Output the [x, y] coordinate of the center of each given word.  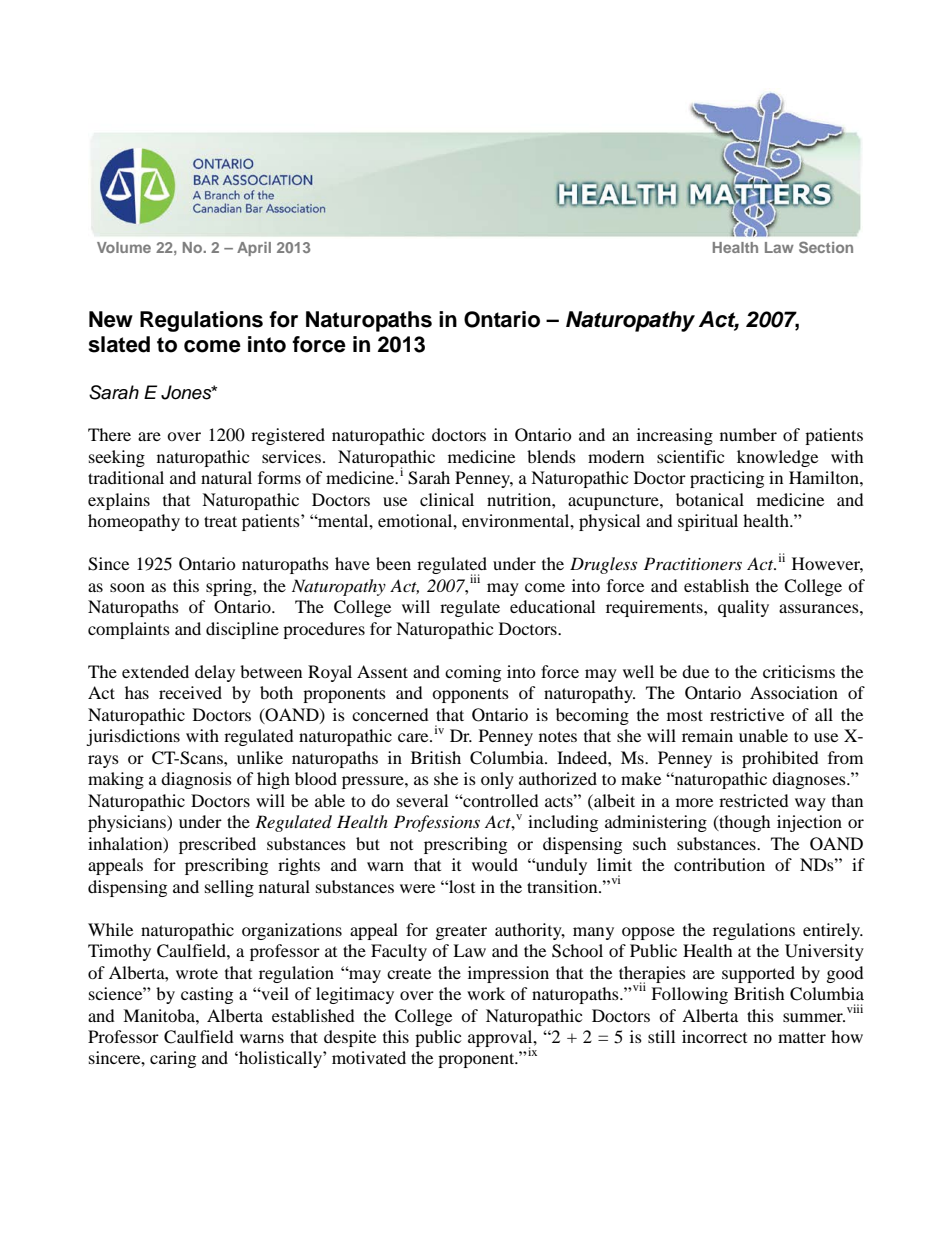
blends [551, 456]
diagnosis [196, 780]
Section [826, 247]
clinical [447, 499]
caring [173, 1059]
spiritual [708, 522]
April [254, 249]
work [486, 993]
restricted [754, 800]
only [497, 780]
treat [220, 521]
